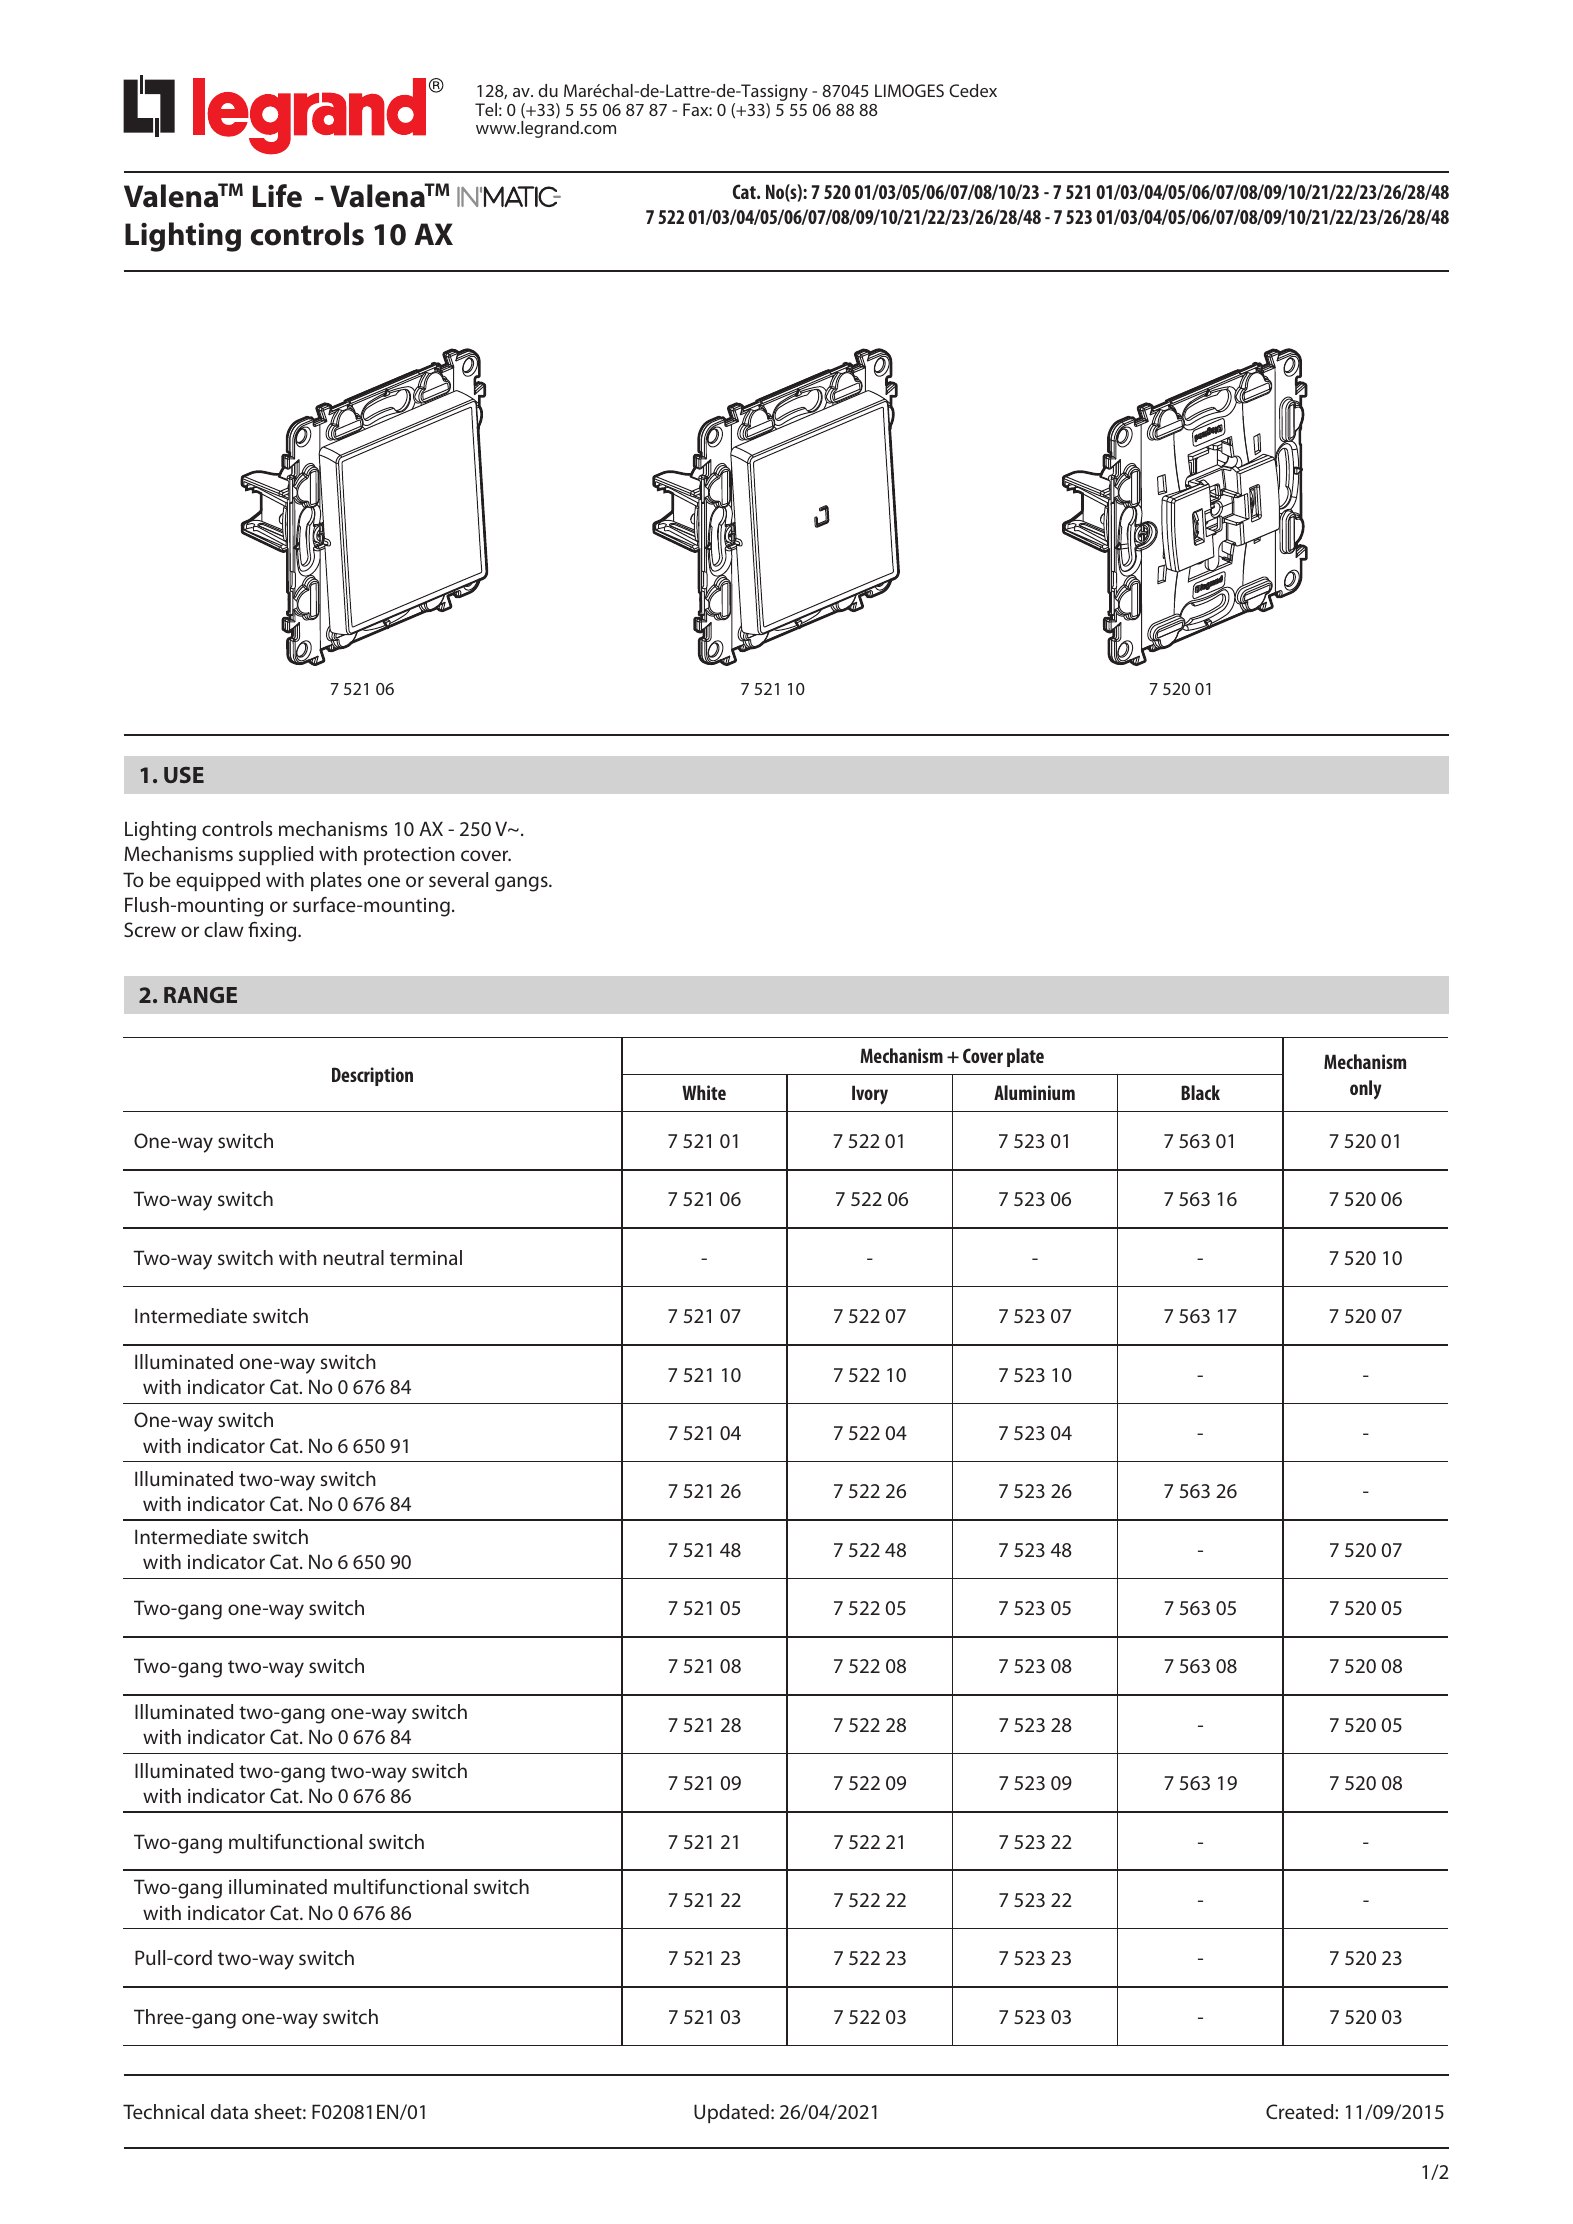  Describe the element at coordinates (1366, 1089) in the image. I see `only` at that location.
